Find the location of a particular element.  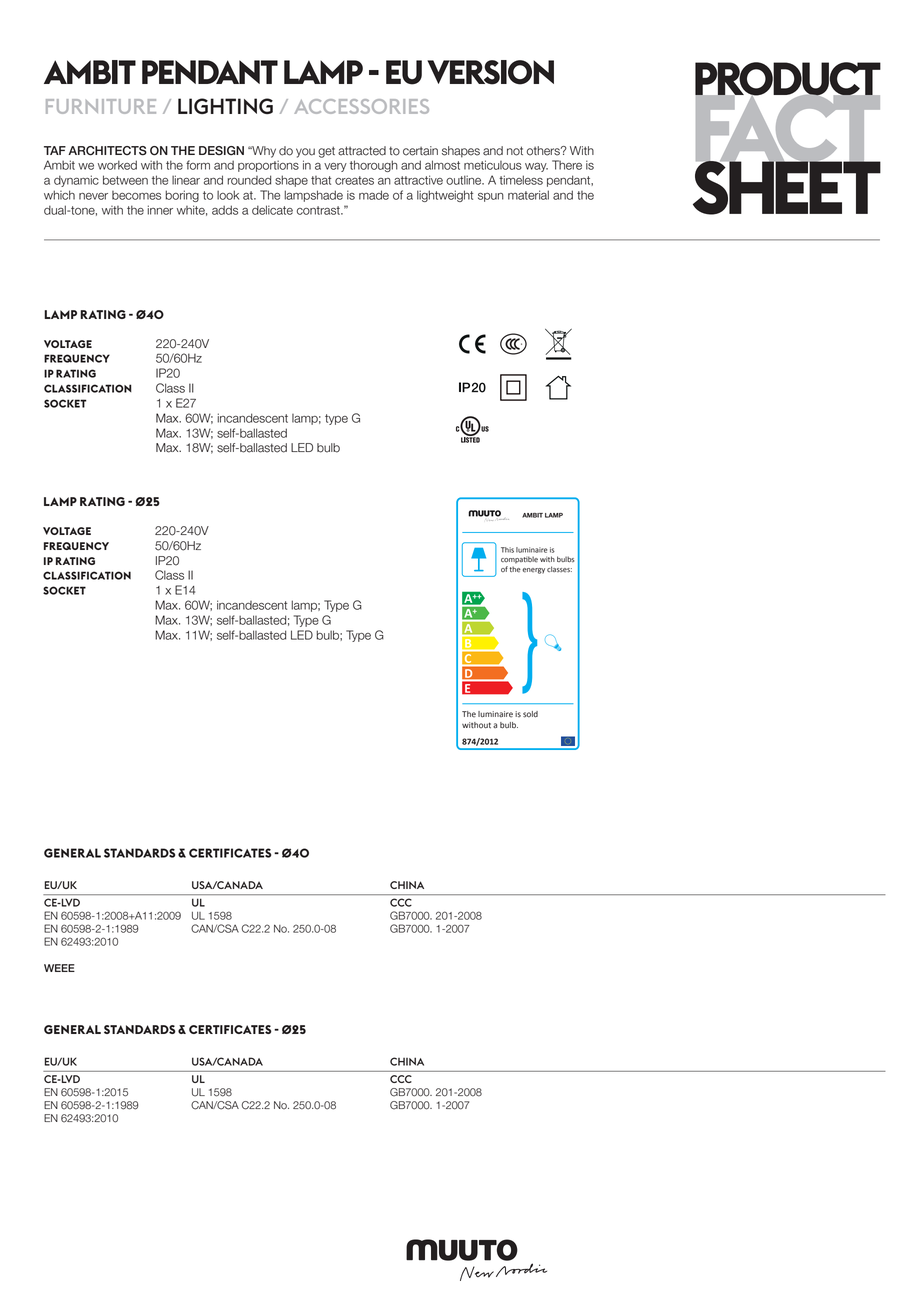

sold is located at coordinates (530, 714).
